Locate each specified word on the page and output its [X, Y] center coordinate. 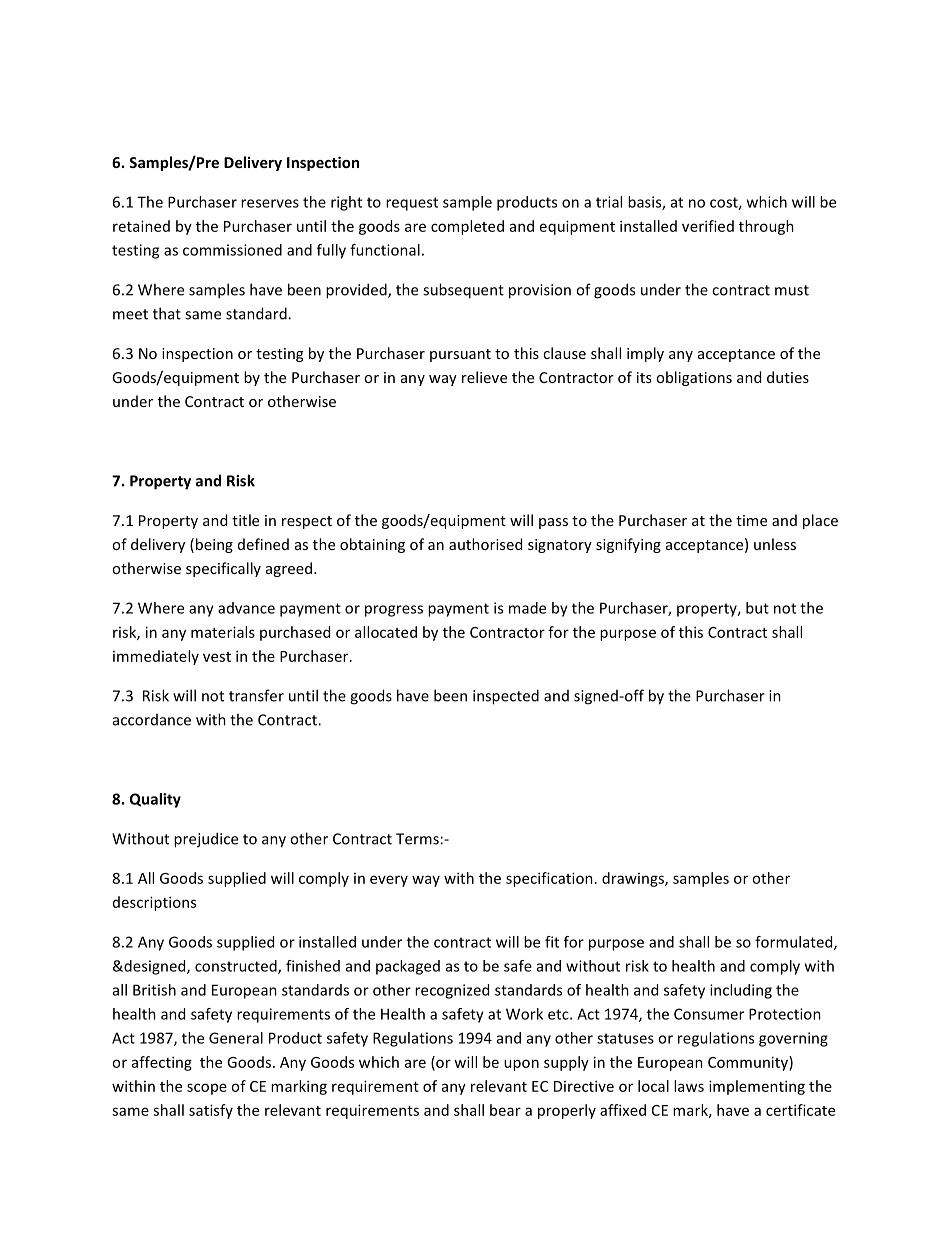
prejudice [206, 840]
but [757, 608]
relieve [484, 377]
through [766, 227]
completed [467, 227]
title [245, 520]
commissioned [232, 250]
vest [217, 657]
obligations [694, 378]
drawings [634, 879]
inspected [506, 697]
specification [549, 879]
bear [505, 1110]
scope [207, 1089]
